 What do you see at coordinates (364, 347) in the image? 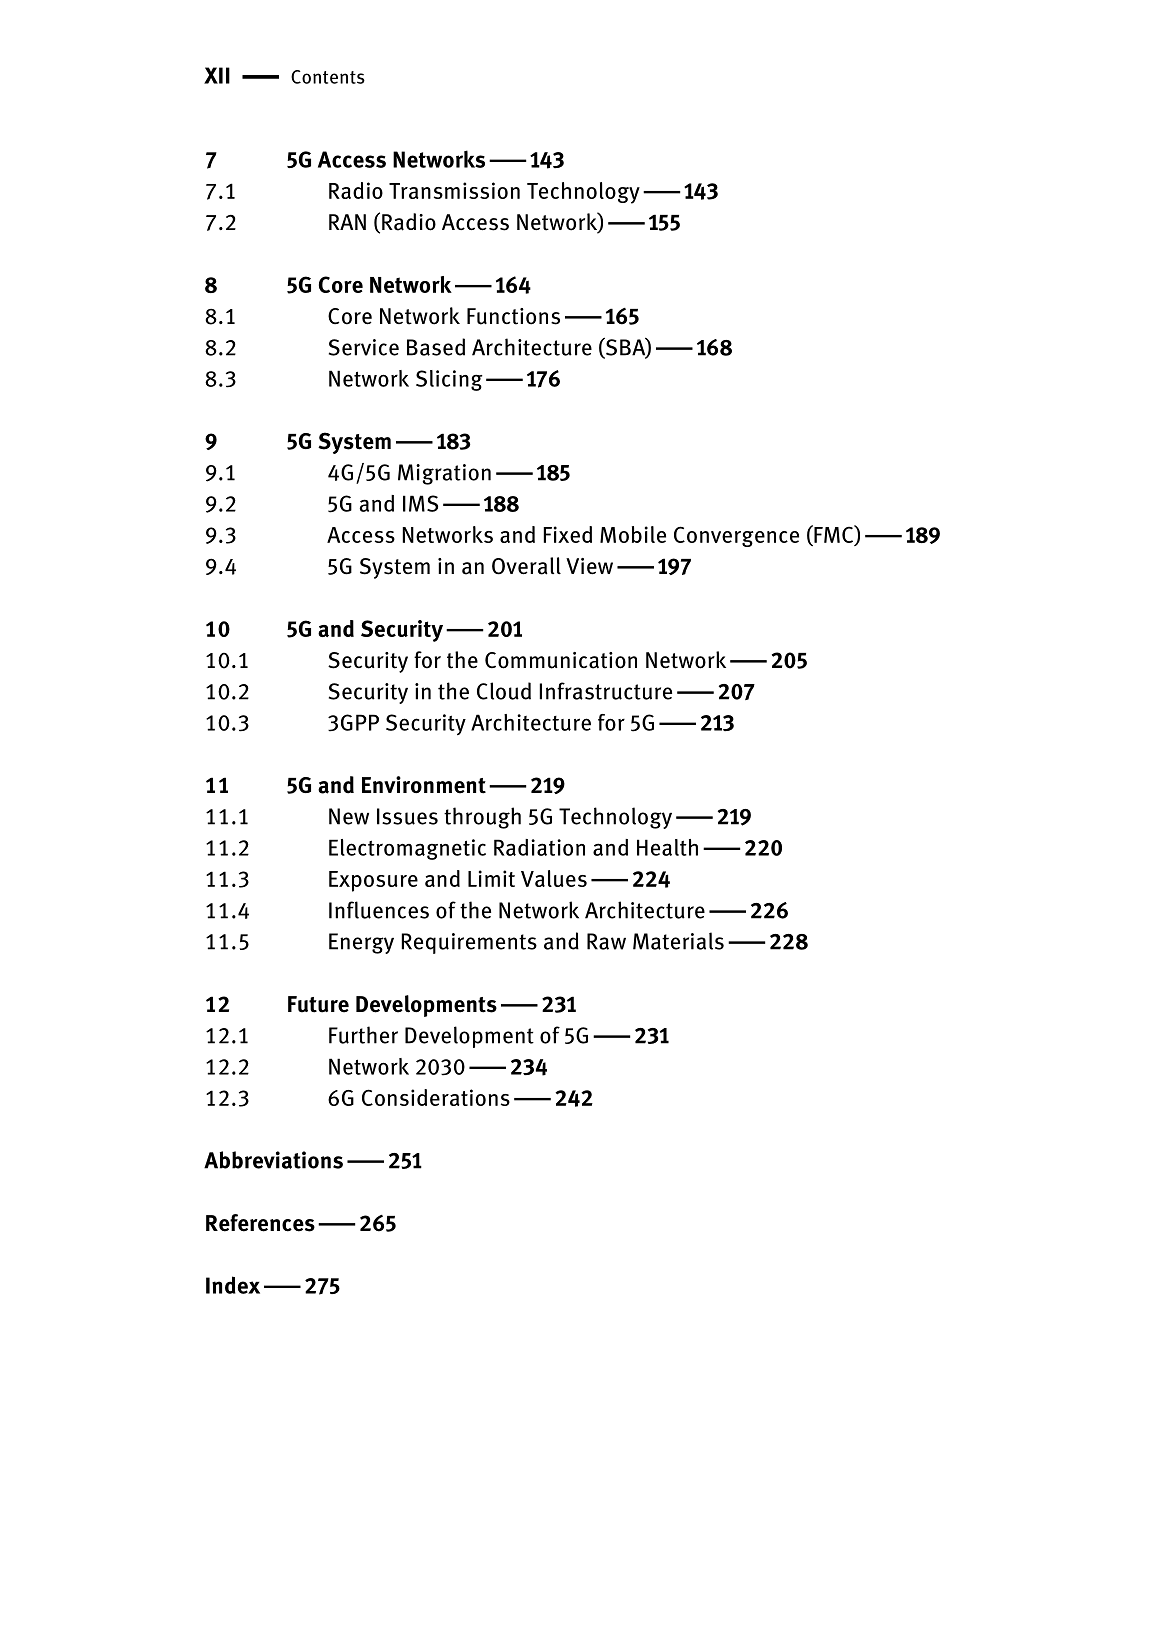
I see `Service` at bounding box center [364, 347].
